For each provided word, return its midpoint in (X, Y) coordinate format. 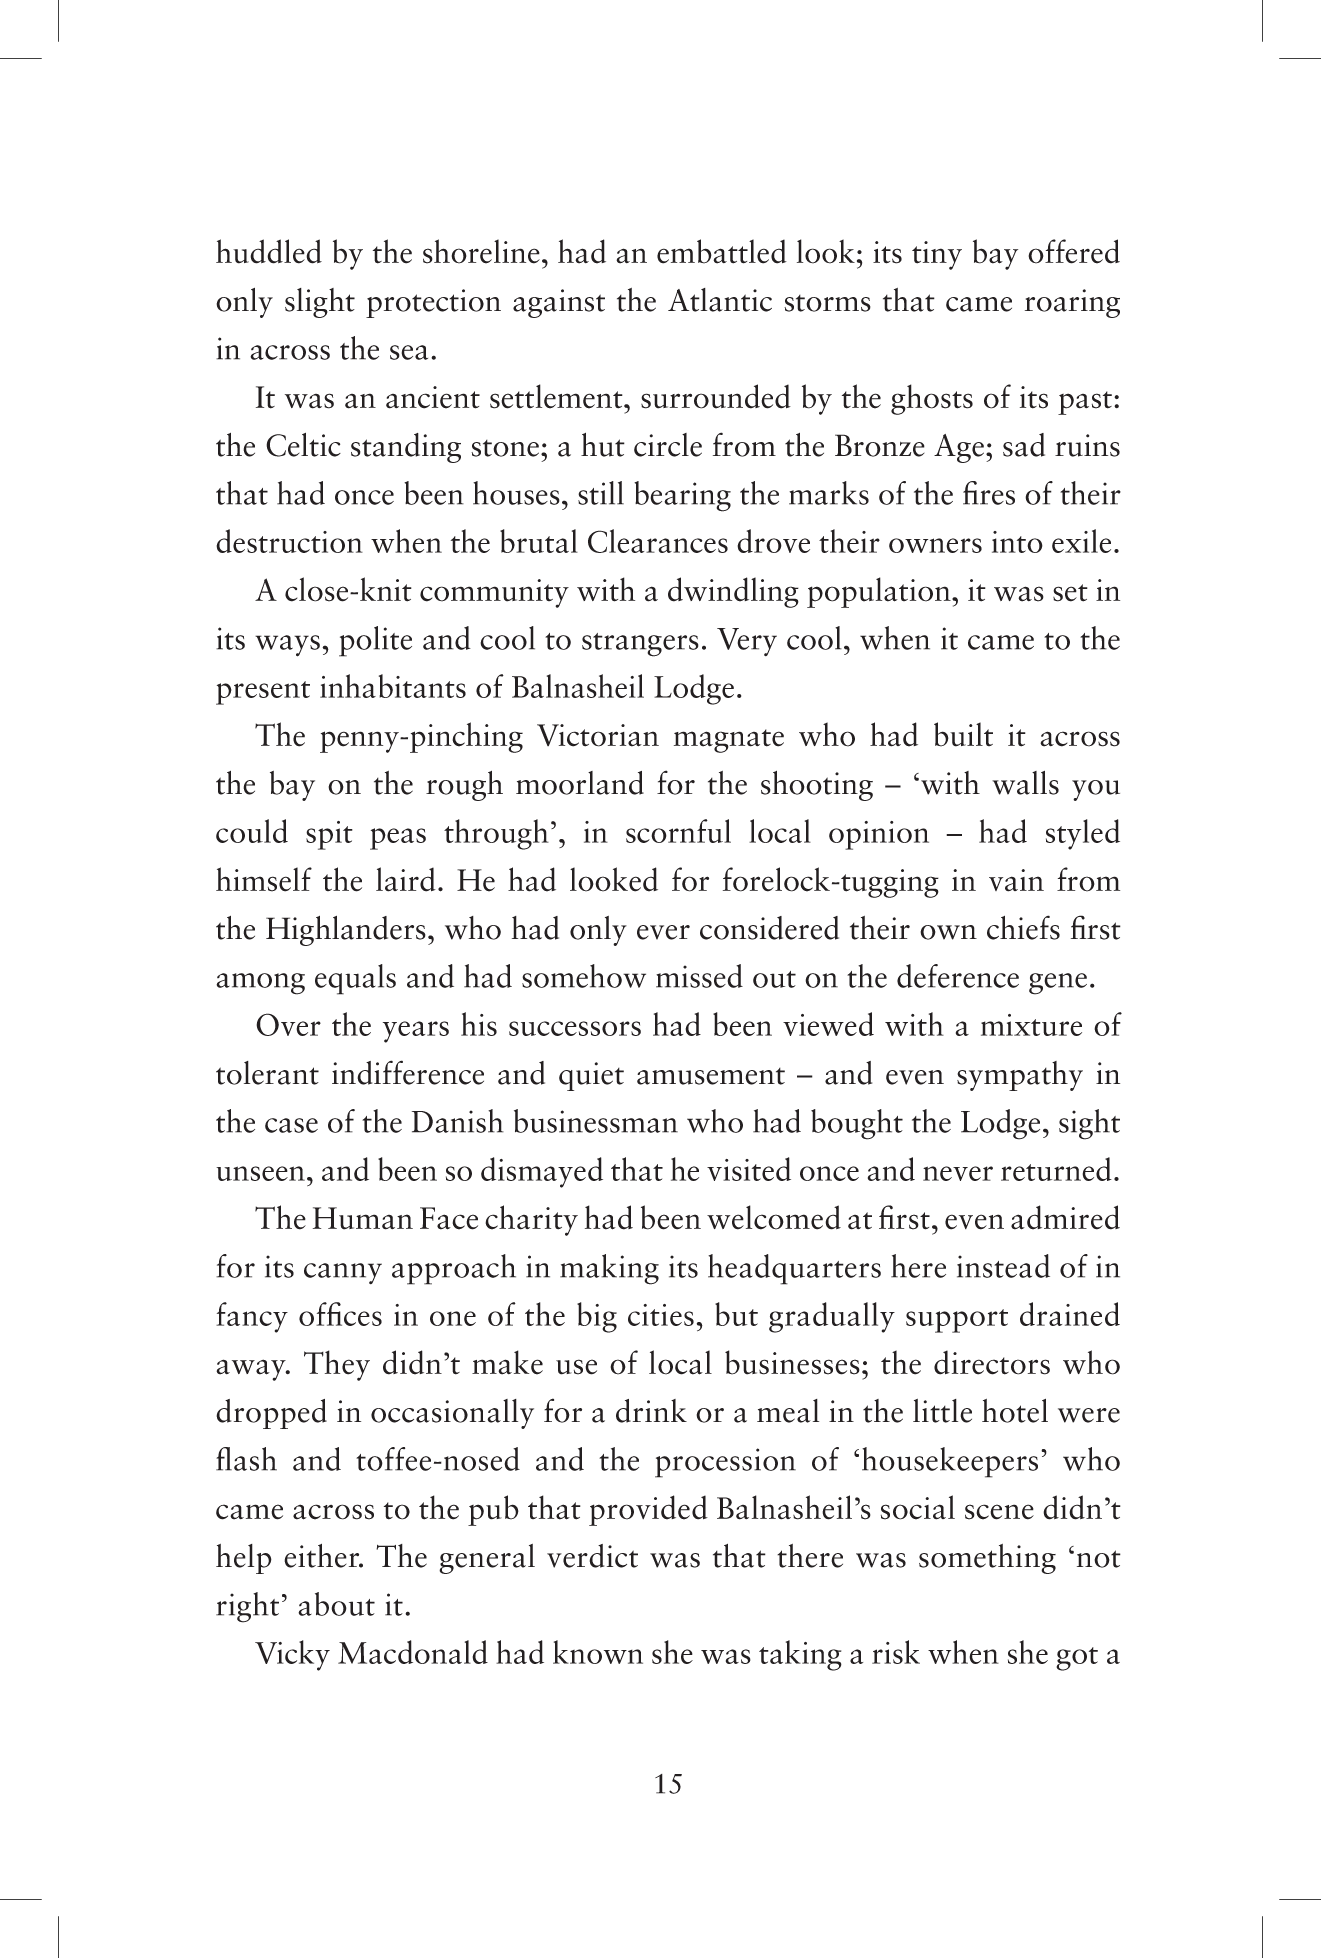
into (1017, 542)
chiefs (1023, 927)
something (987, 1559)
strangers (640, 645)
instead (1003, 1266)
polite (375, 641)
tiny (937, 255)
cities (661, 1315)
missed (699, 976)
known (598, 1652)
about (336, 1604)
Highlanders (346, 931)
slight (320, 303)
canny (343, 1273)
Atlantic (720, 300)
